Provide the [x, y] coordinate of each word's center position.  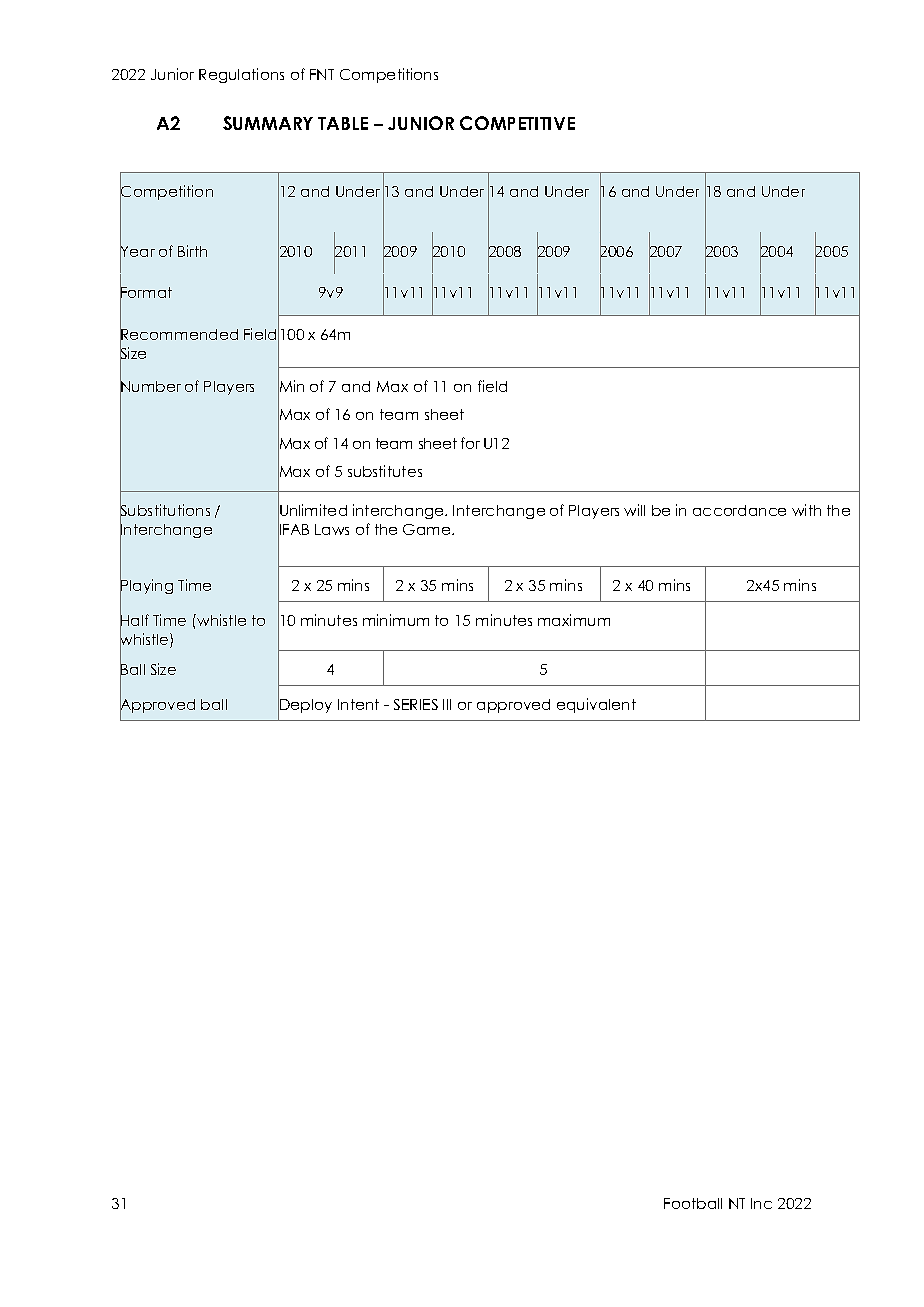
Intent [358, 704]
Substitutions [165, 511]
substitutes [385, 471]
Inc [761, 1203]
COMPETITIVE [517, 123]
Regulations [241, 75]
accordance [739, 510]
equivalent [596, 705]
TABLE [343, 123]
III [447, 704]
